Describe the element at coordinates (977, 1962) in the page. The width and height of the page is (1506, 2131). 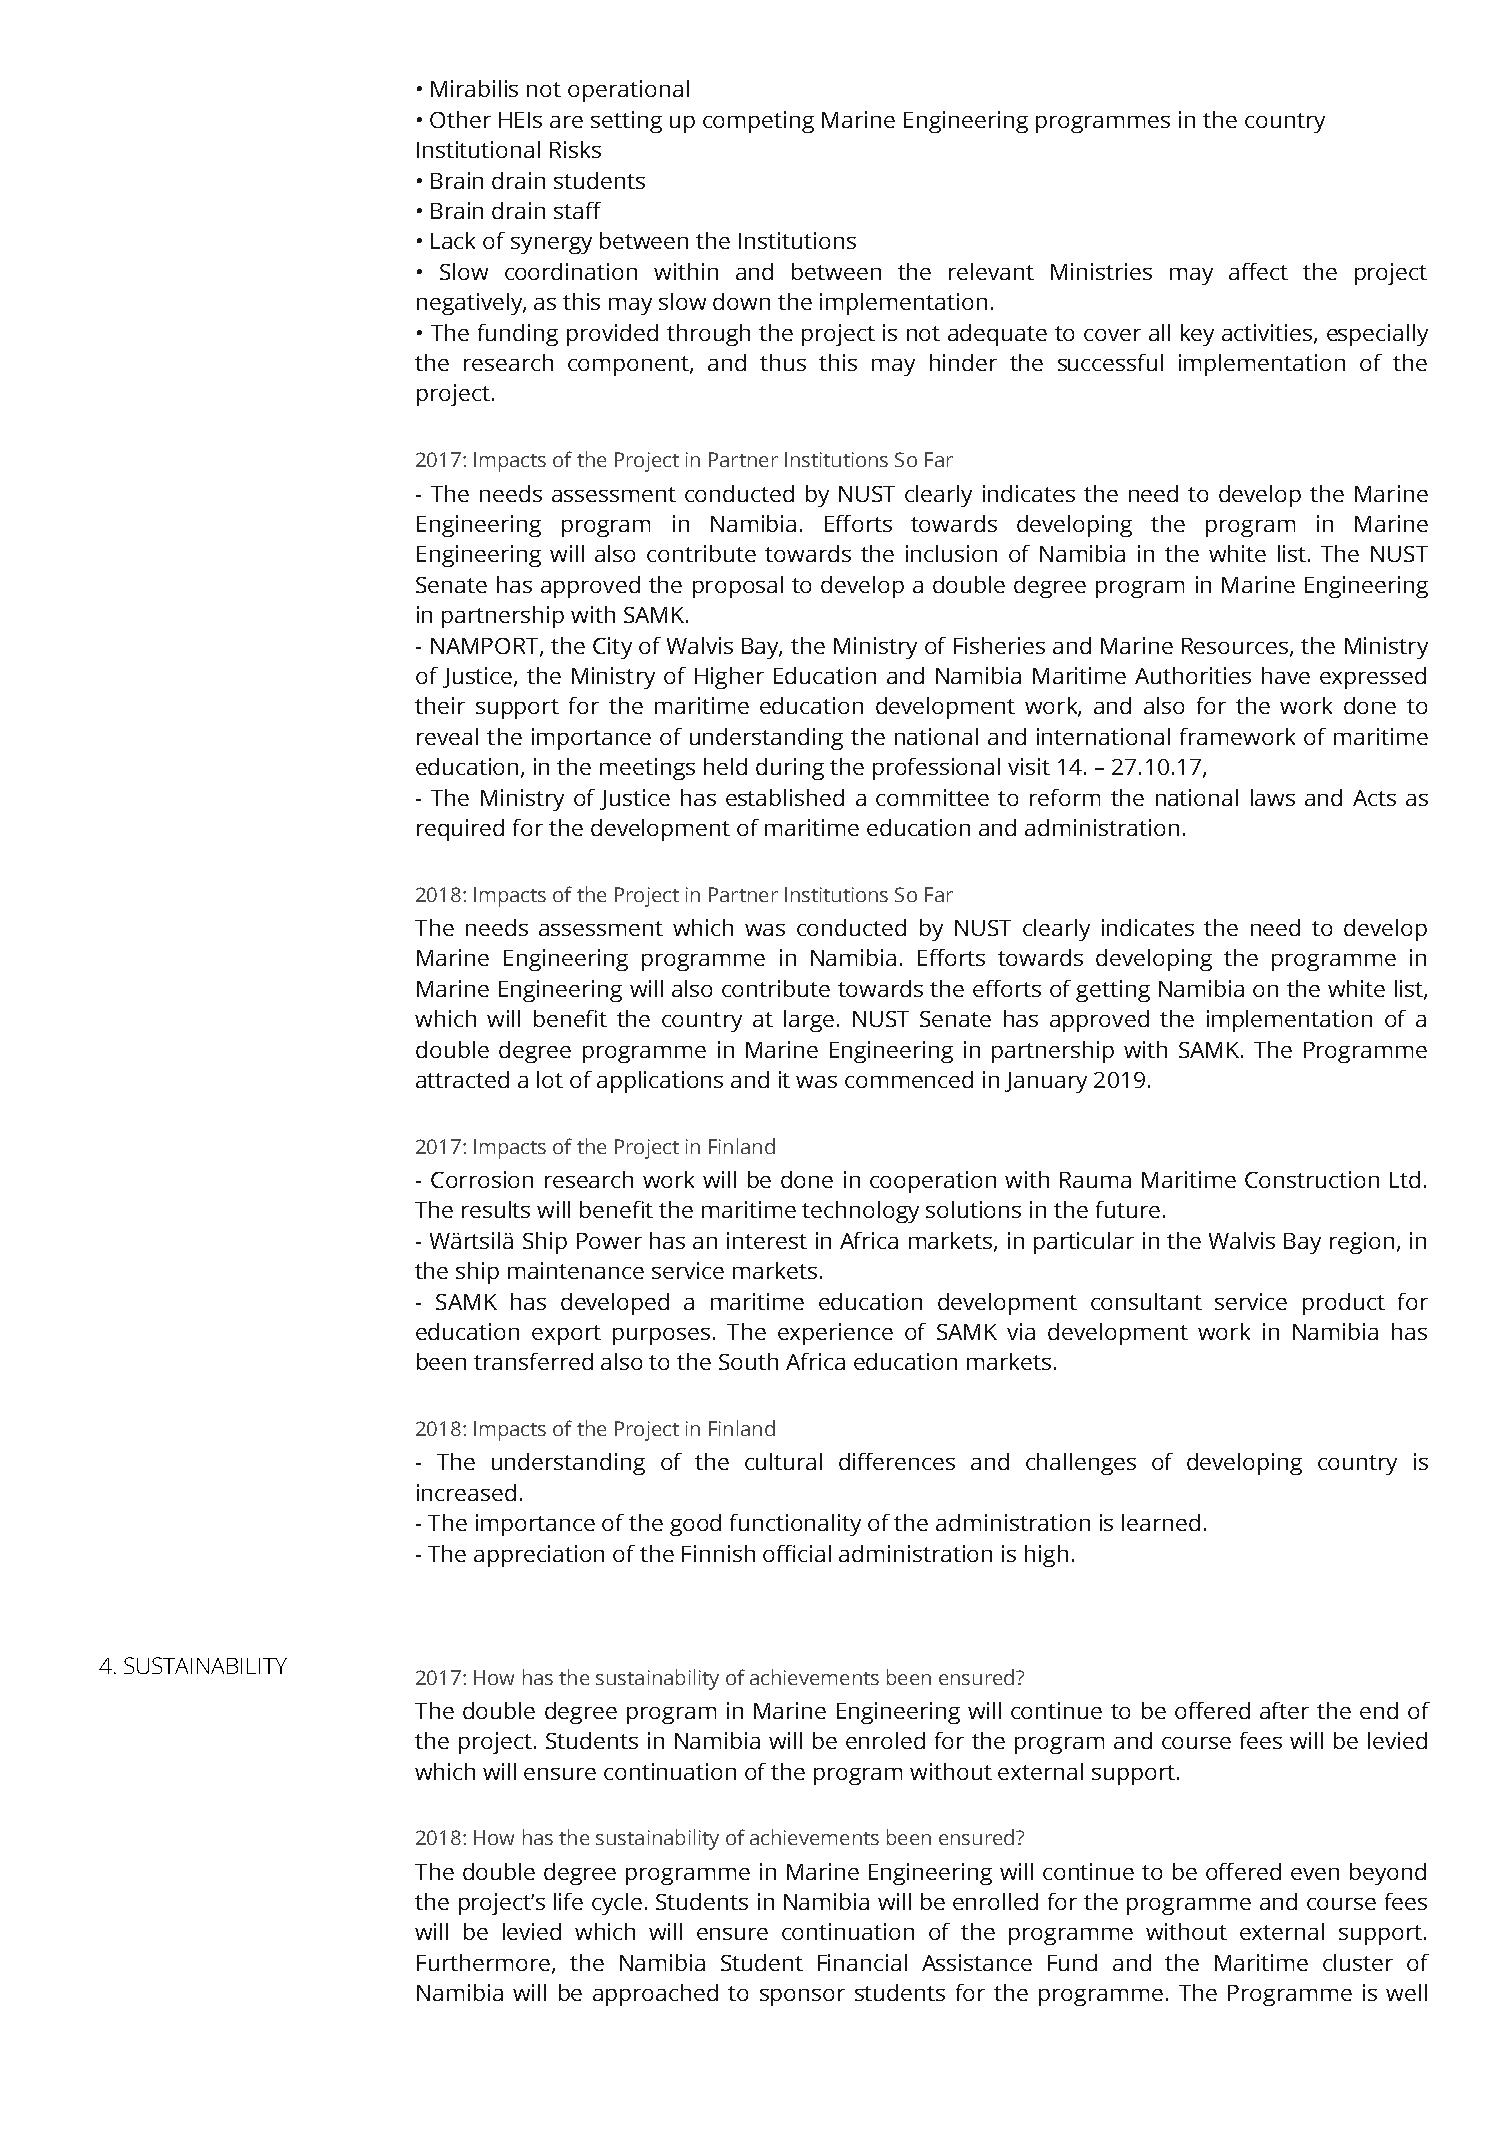
I see `Assistance` at that location.
